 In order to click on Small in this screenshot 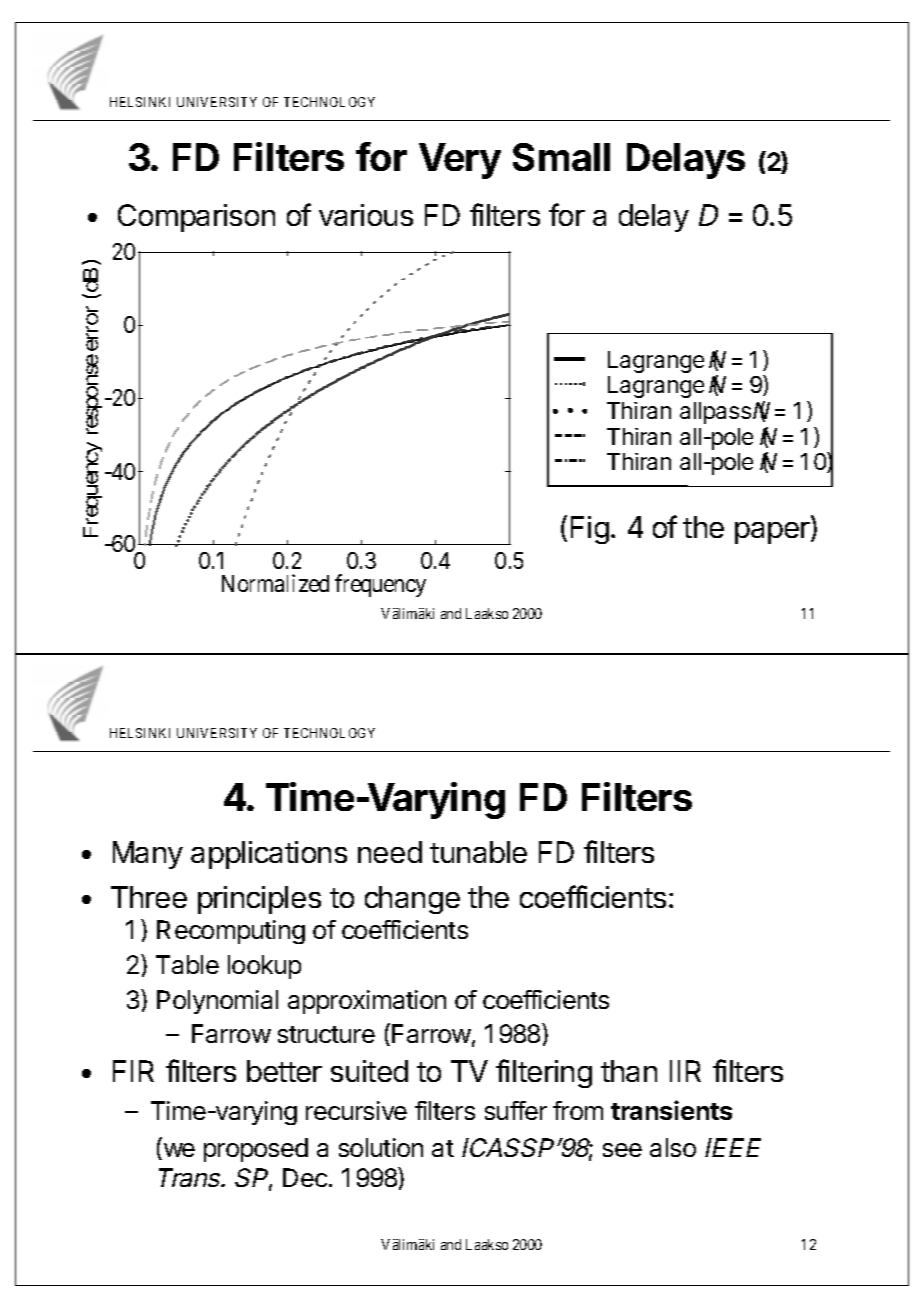, I will do `click(561, 157)`.
